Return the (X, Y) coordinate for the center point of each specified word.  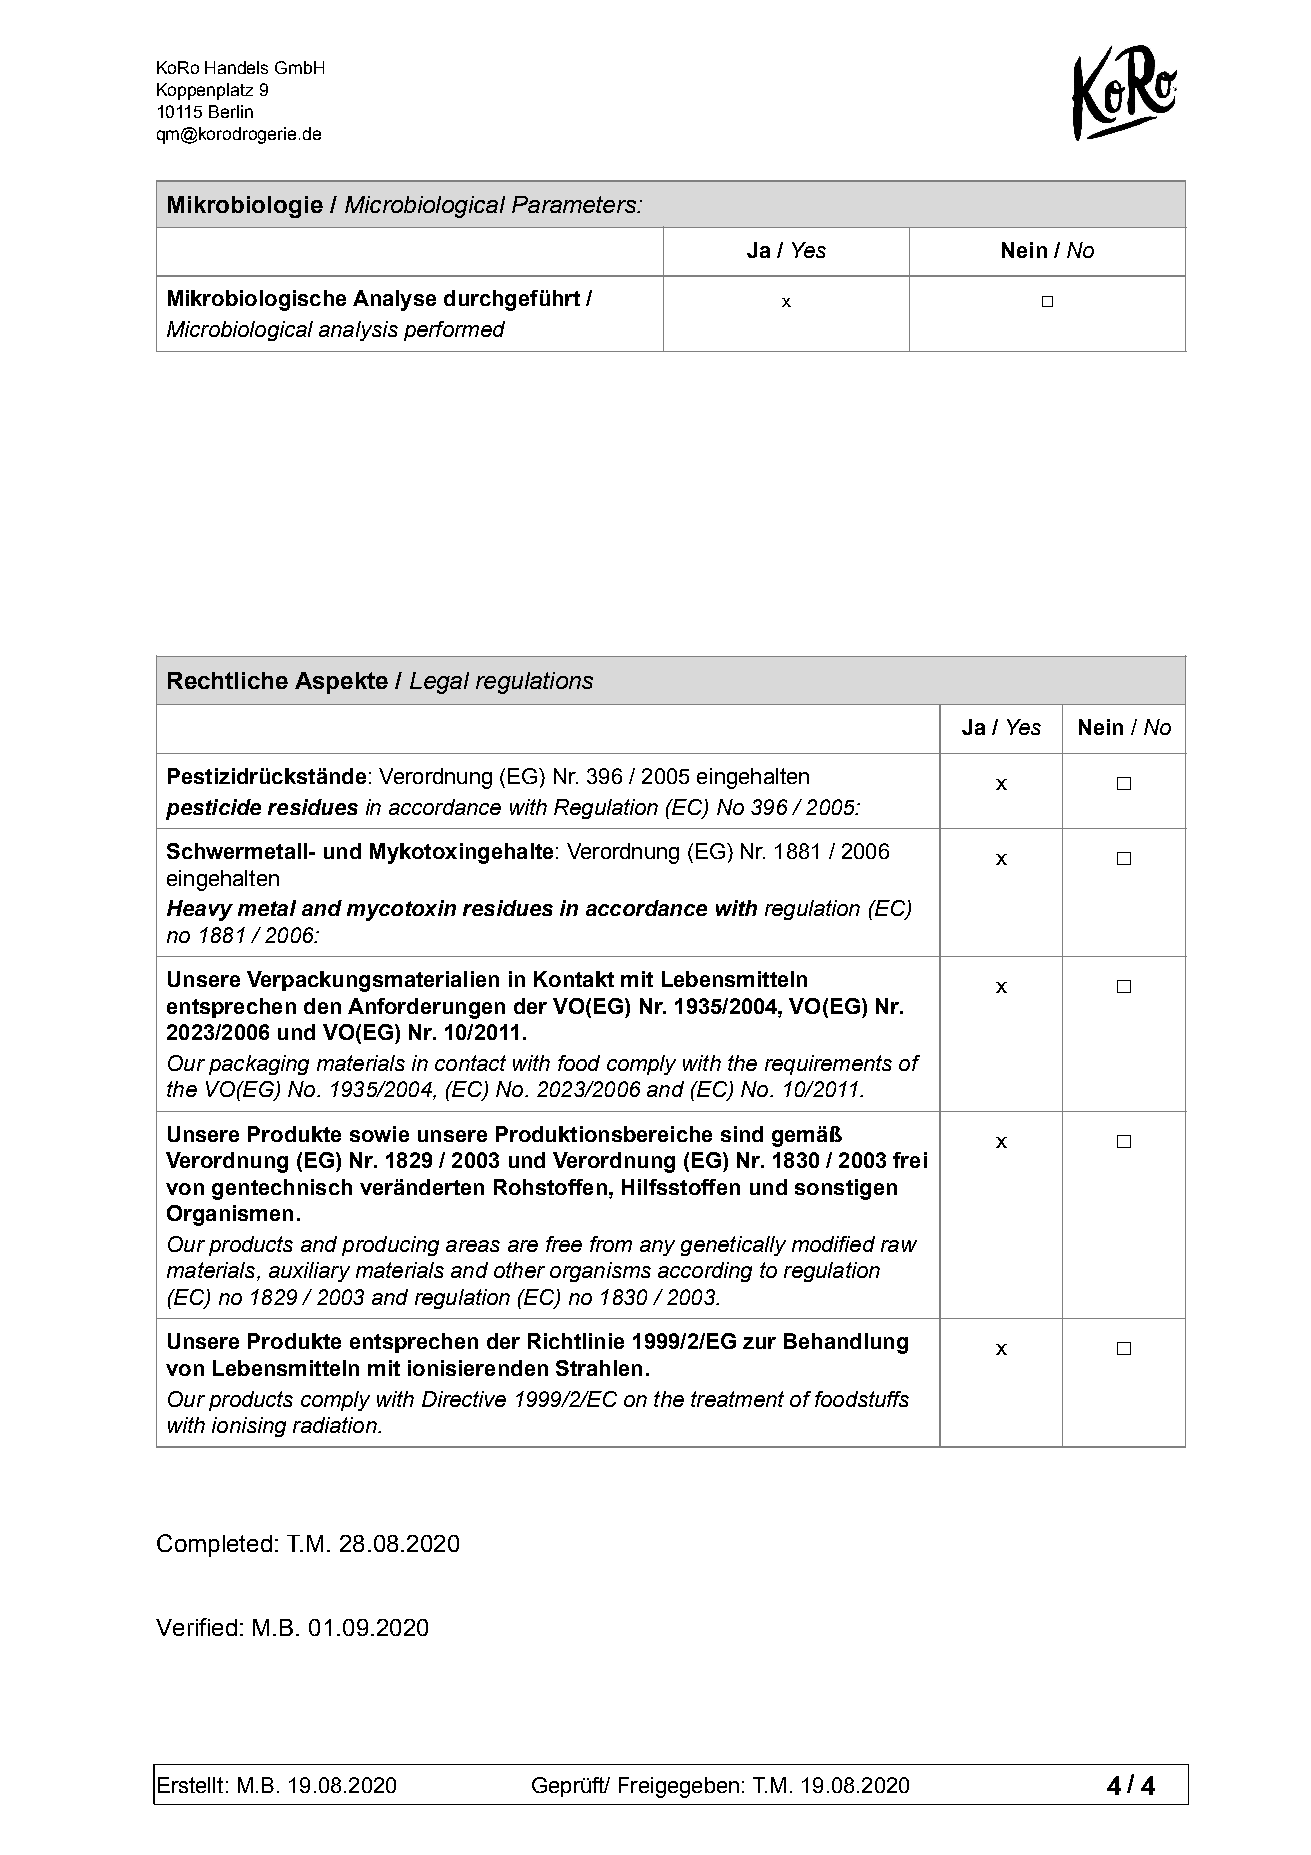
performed (454, 331)
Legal (439, 683)
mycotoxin (401, 910)
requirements (828, 1065)
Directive (464, 1399)
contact (470, 1063)
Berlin (231, 111)
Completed (214, 1545)
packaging (259, 1065)
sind (742, 1134)
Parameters (575, 204)
